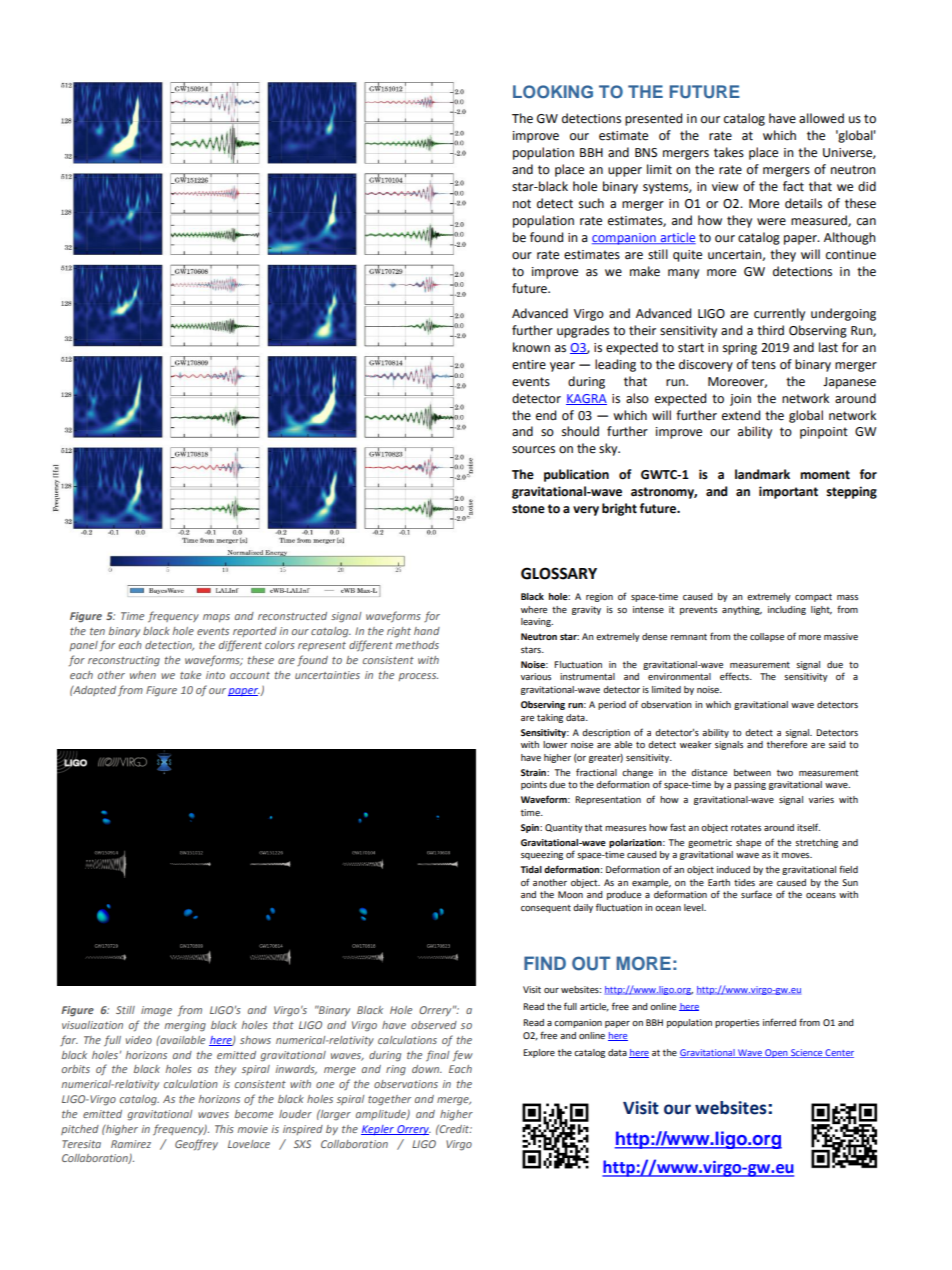 The width and height of the screenshot is (952, 1270). What do you see at coordinates (427, 1069) in the screenshot?
I see `down` at bounding box center [427, 1069].
